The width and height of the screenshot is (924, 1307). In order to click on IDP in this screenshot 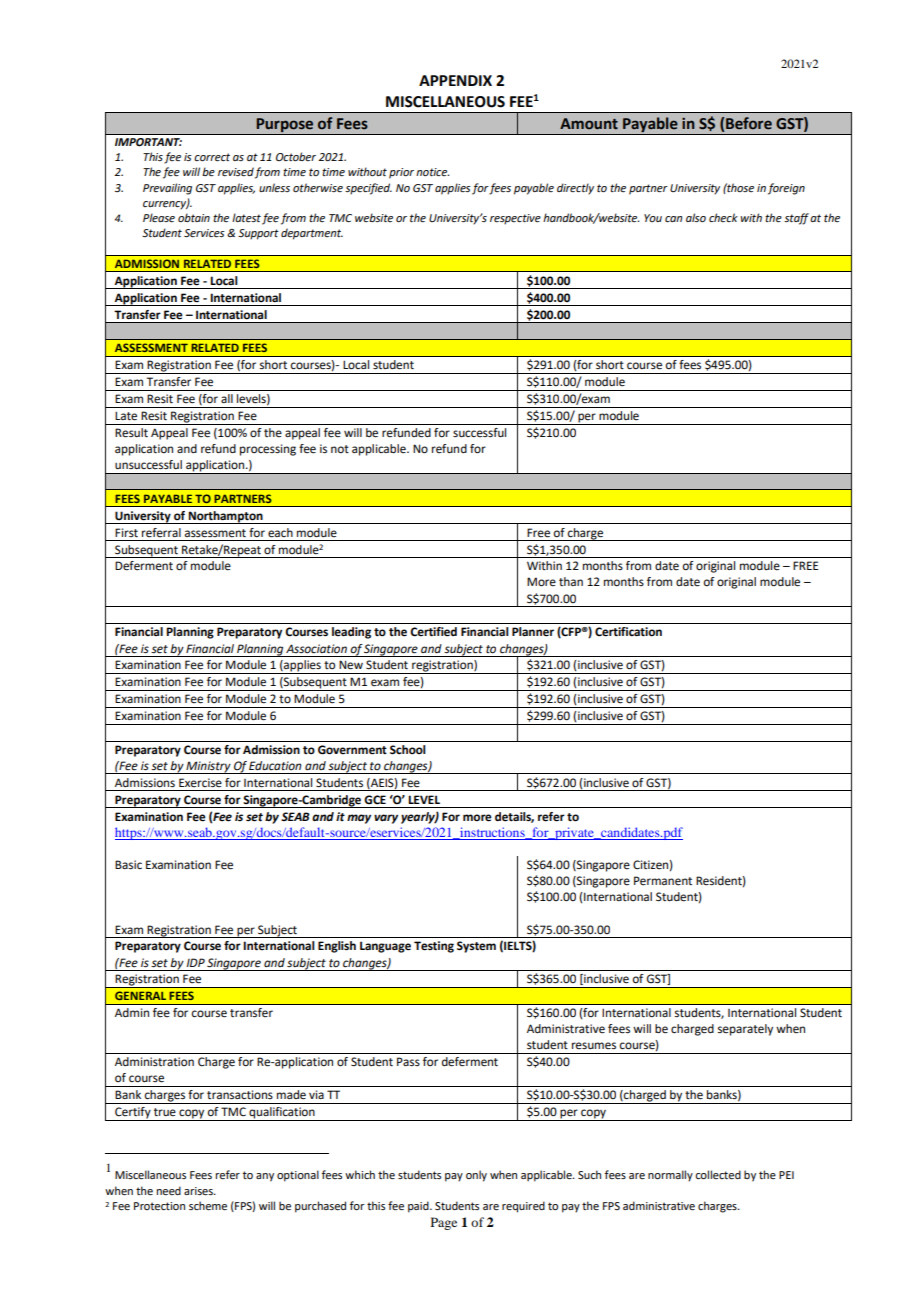, I will do `click(196, 962)`.
